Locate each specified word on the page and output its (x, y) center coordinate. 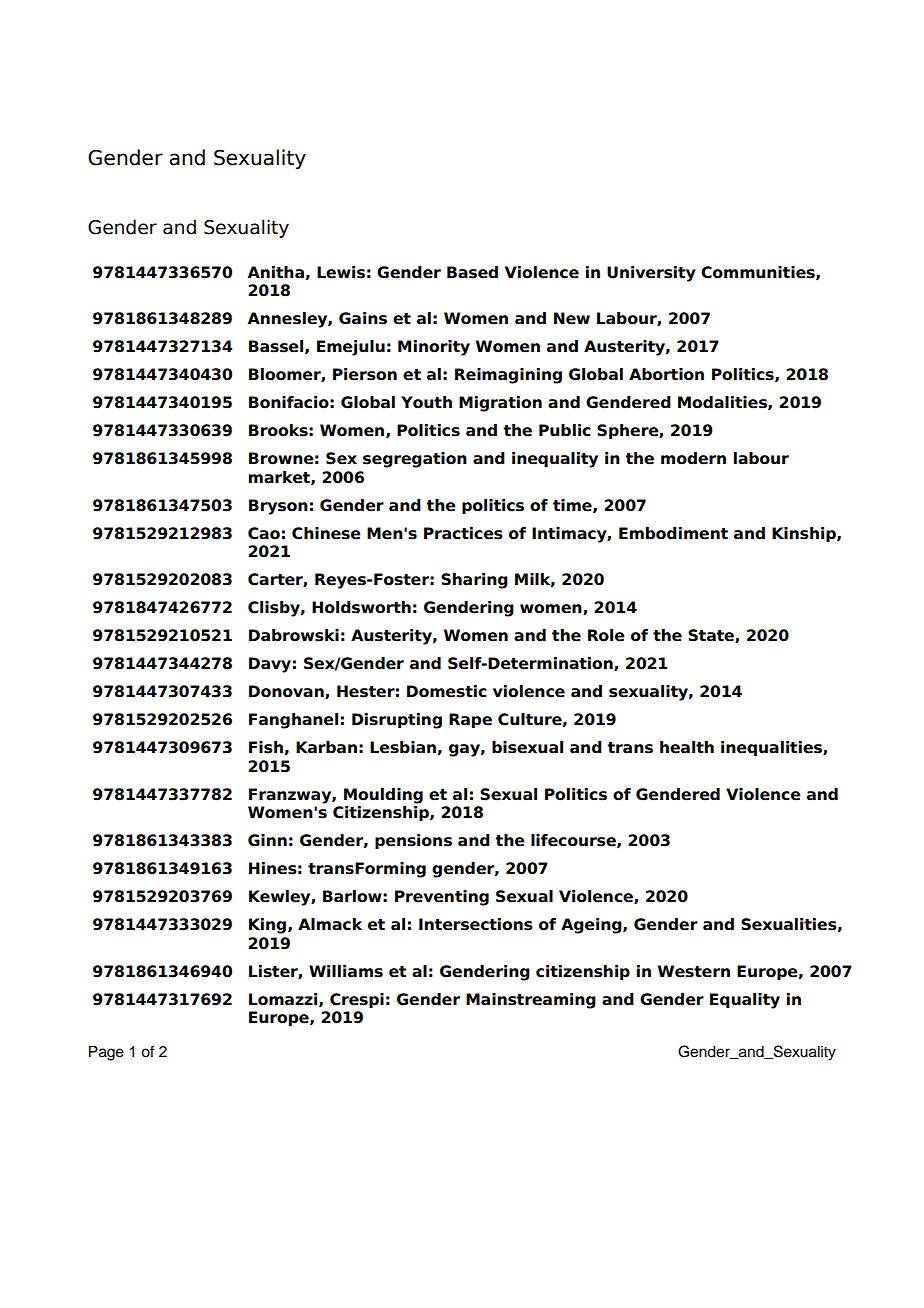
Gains (363, 318)
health (687, 747)
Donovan (287, 692)
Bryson (278, 507)
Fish (266, 747)
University (651, 274)
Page (106, 1053)
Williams (346, 971)
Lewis (341, 272)
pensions (413, 841)
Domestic (447, 691)
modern (693, 458)
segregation (415, 460)
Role (606, 635)
